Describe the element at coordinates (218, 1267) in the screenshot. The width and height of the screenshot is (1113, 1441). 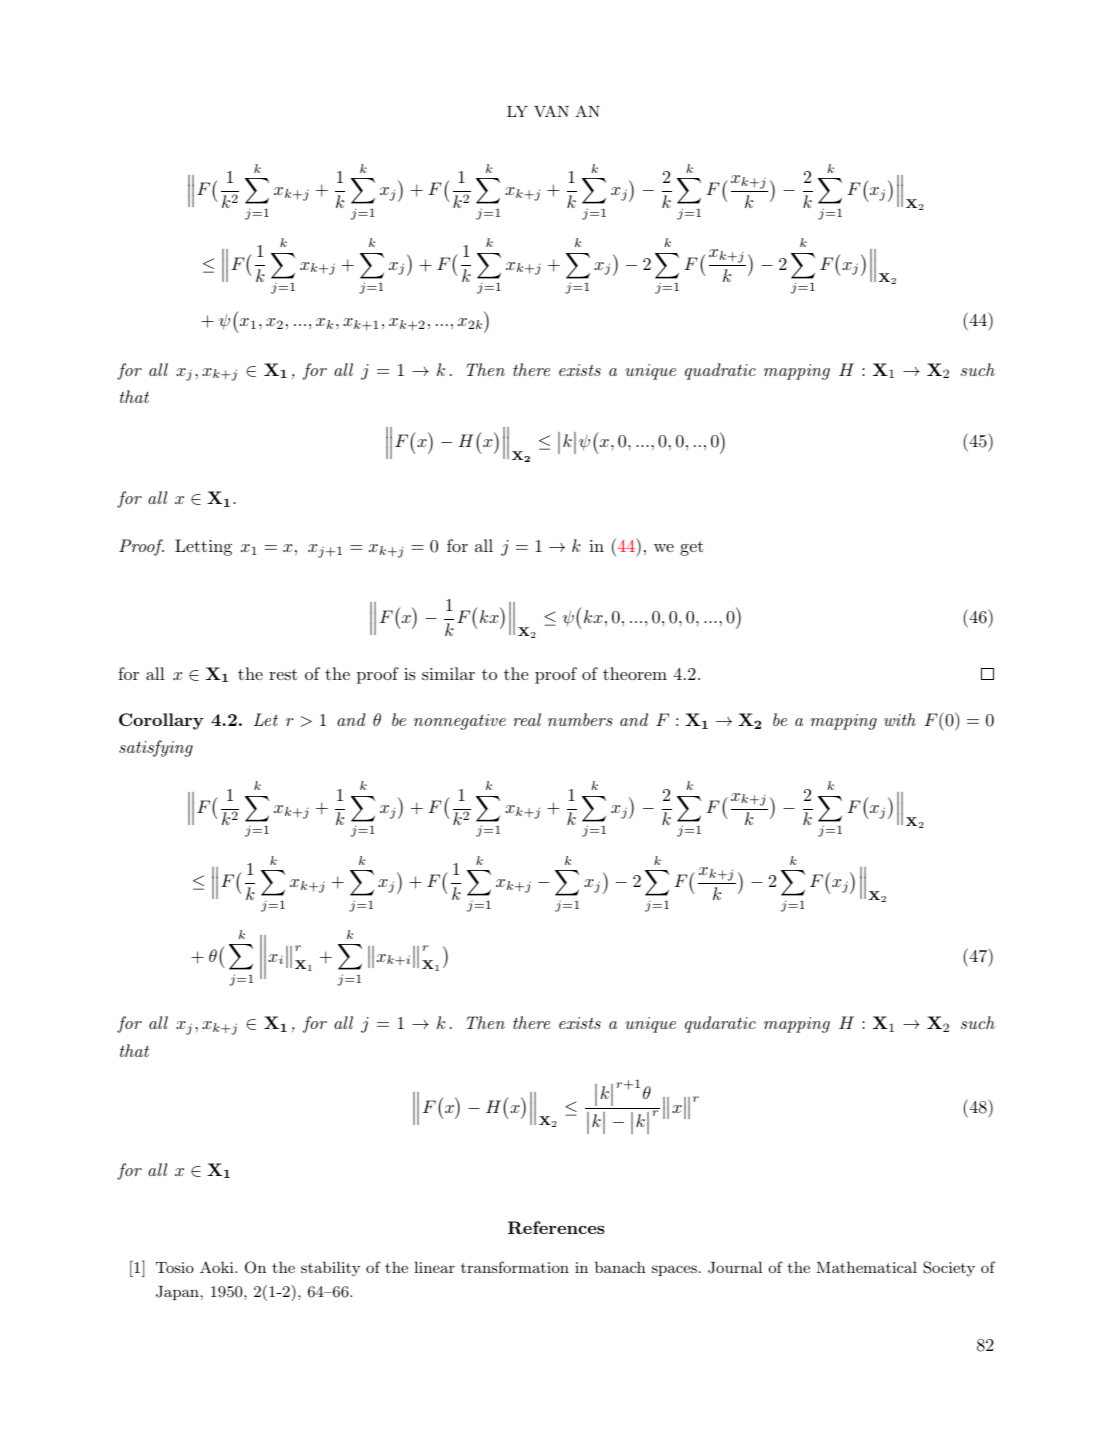
I see `Aoki` at that location.
